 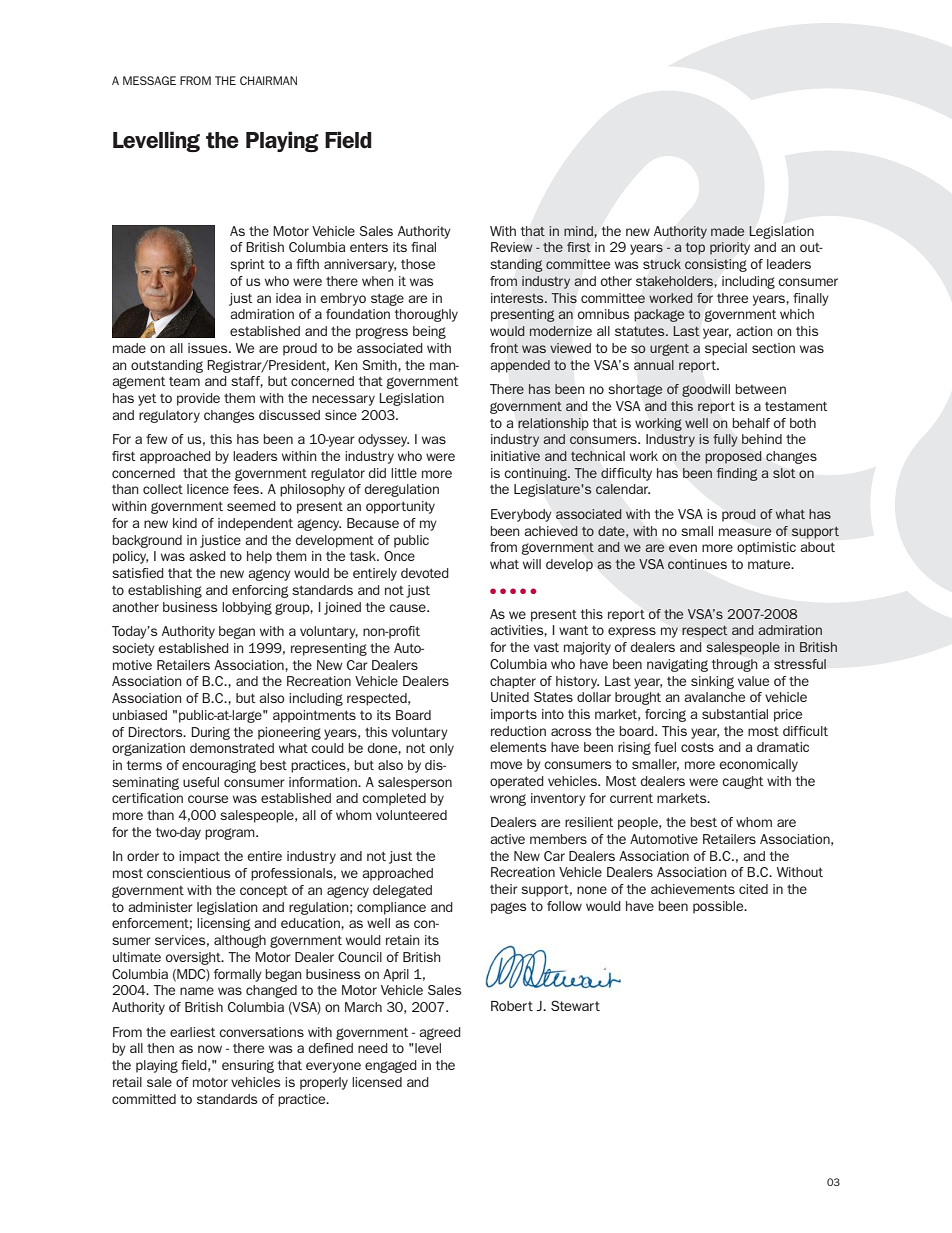 I want to click on Review, so click(x=512, y=247).
